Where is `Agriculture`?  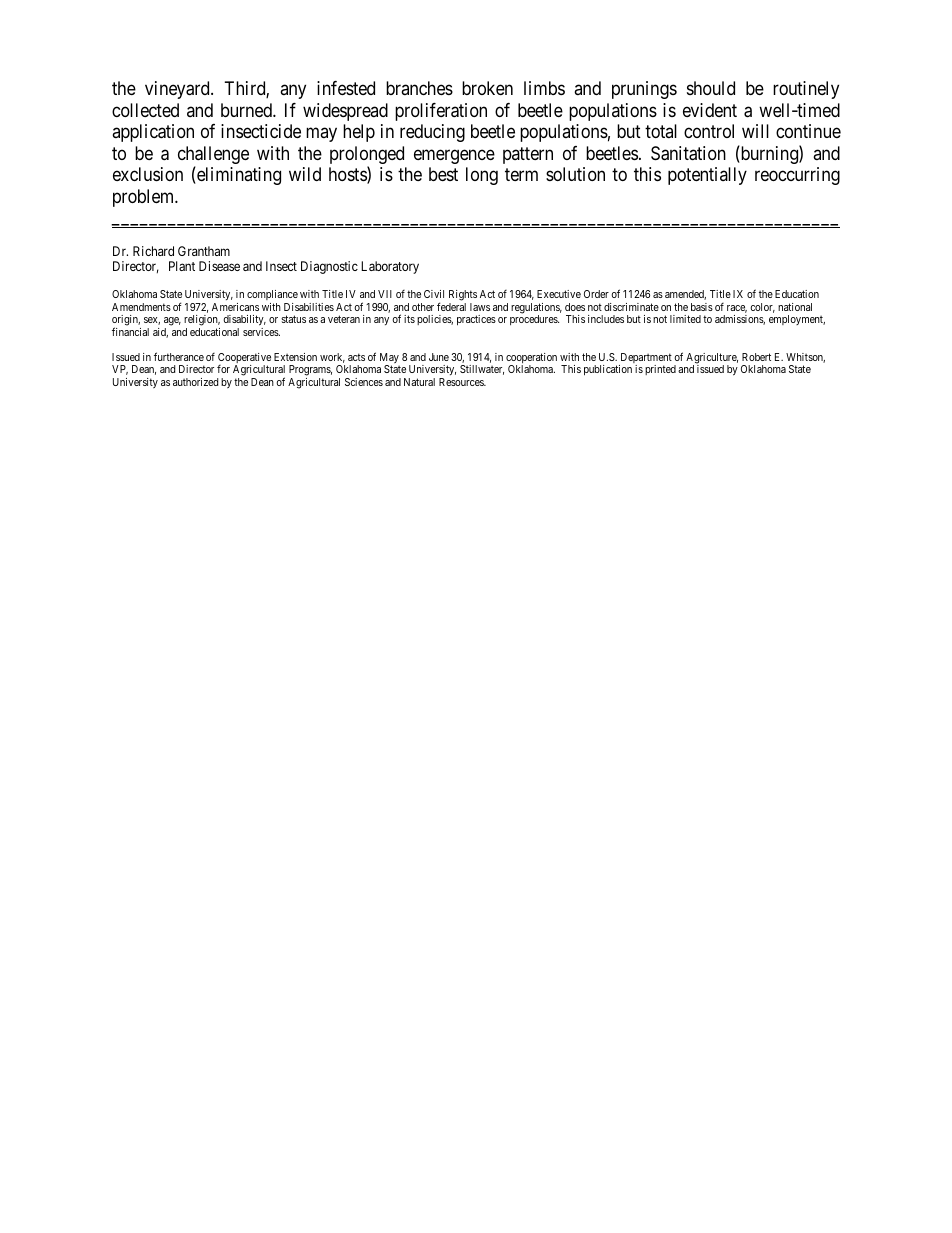 Agriculture is located at coordinates (712, 359).
